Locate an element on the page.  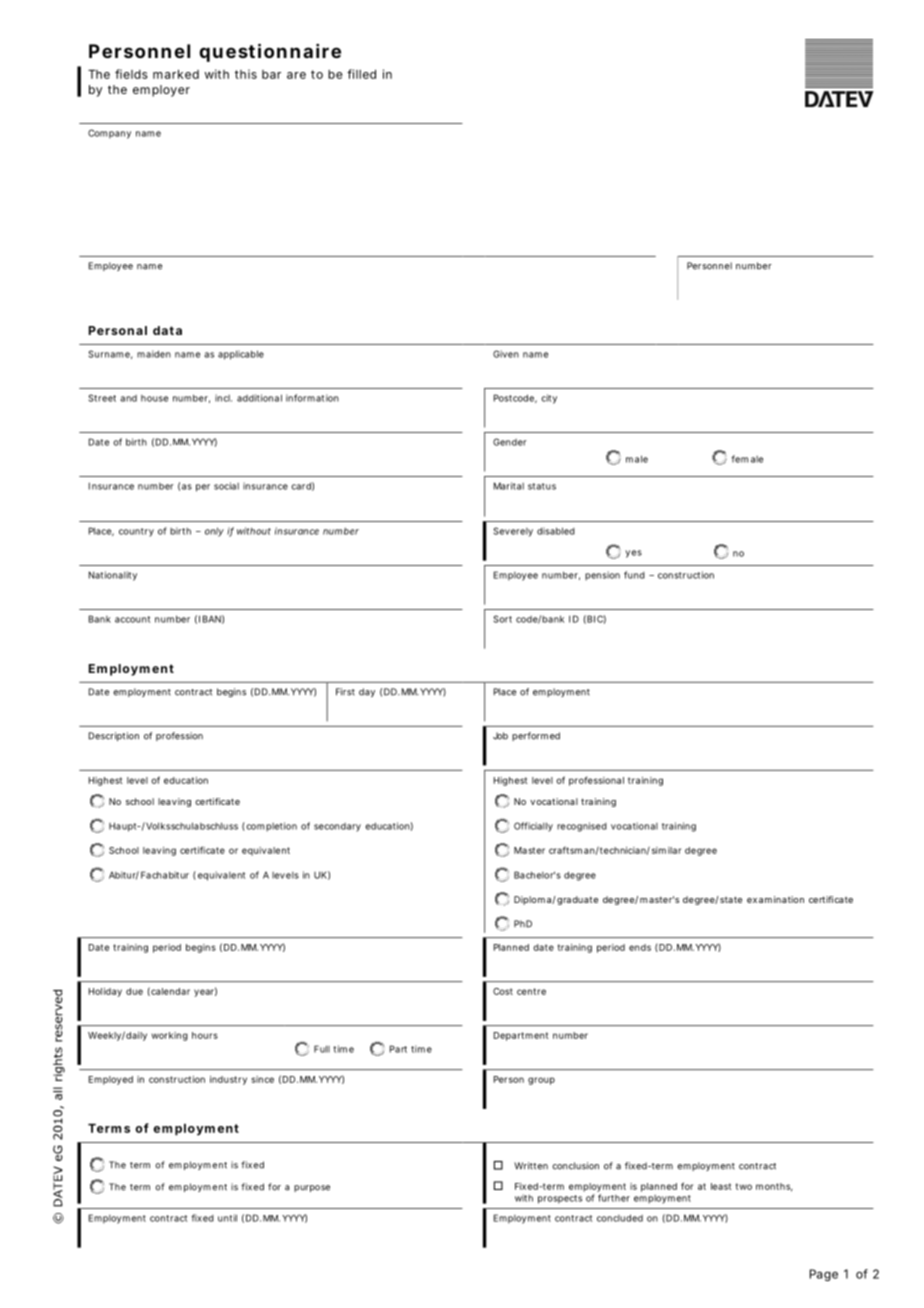
Cost is located at coordinates (503, 991).
